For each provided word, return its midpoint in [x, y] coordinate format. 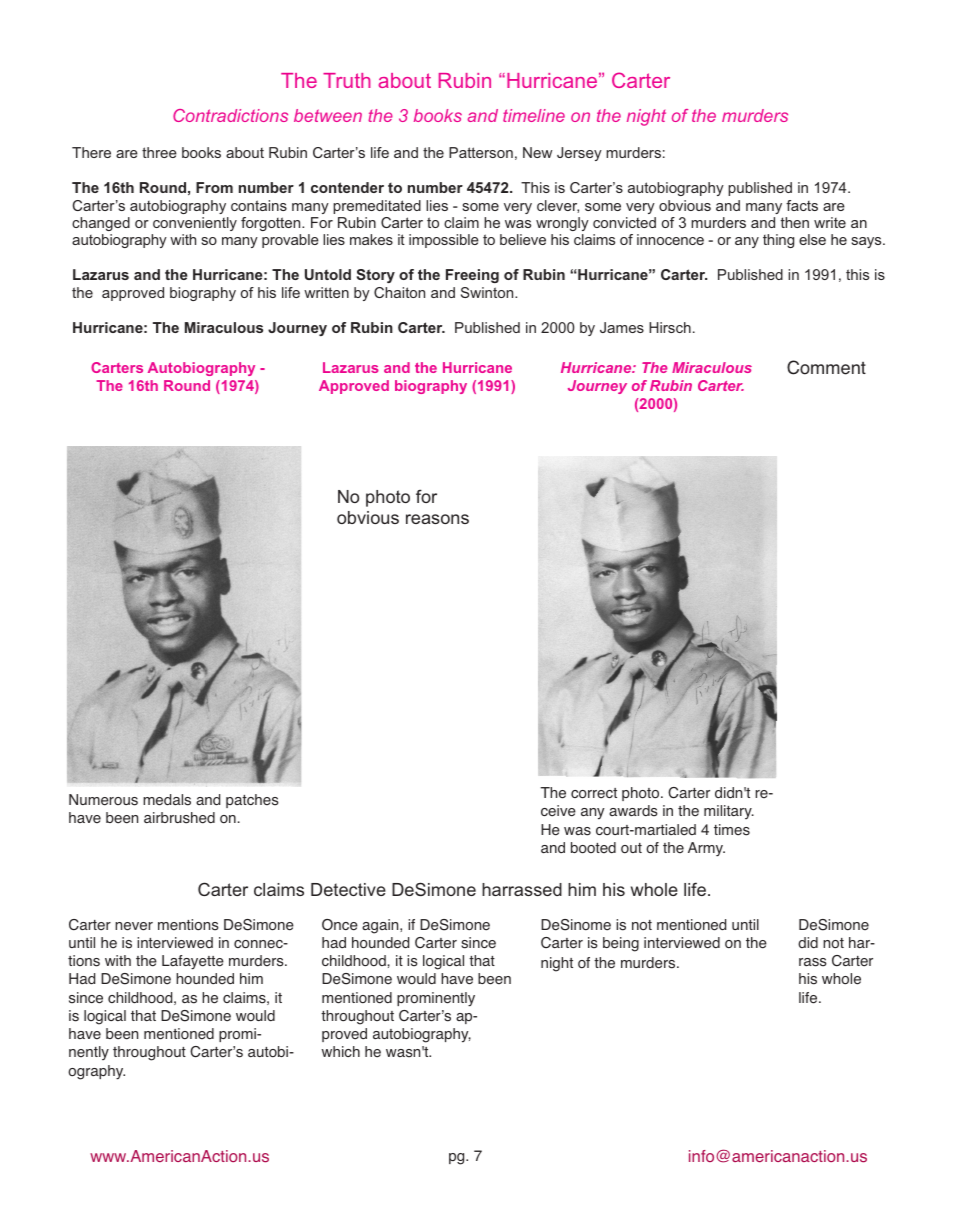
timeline [534, 115]
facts [802, 205]
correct [594, 793]
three [159, 152]
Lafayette [193, 962]
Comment [826, 367]
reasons [437, 519]
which [340, 1051]
